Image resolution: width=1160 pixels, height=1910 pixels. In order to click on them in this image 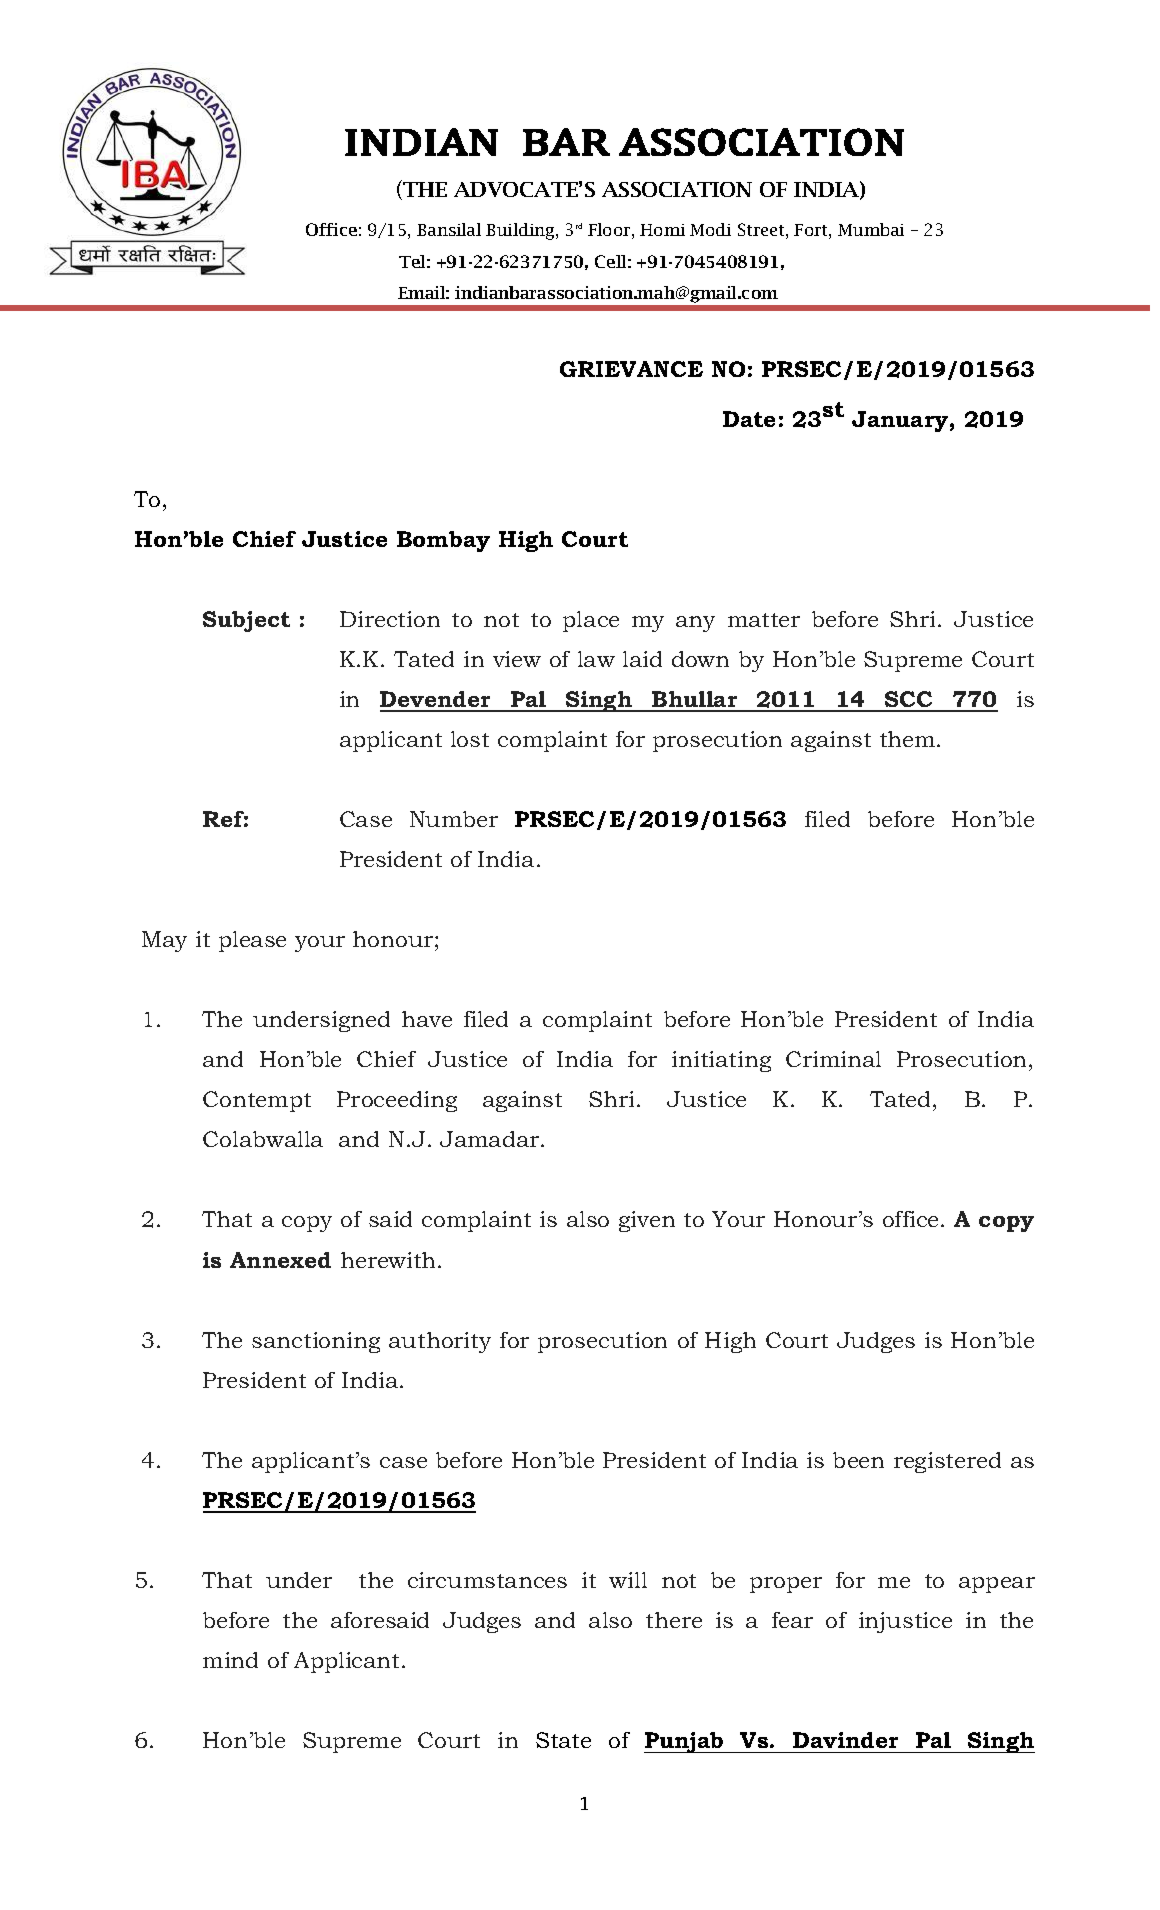, I will do `click(909, 739)`.
